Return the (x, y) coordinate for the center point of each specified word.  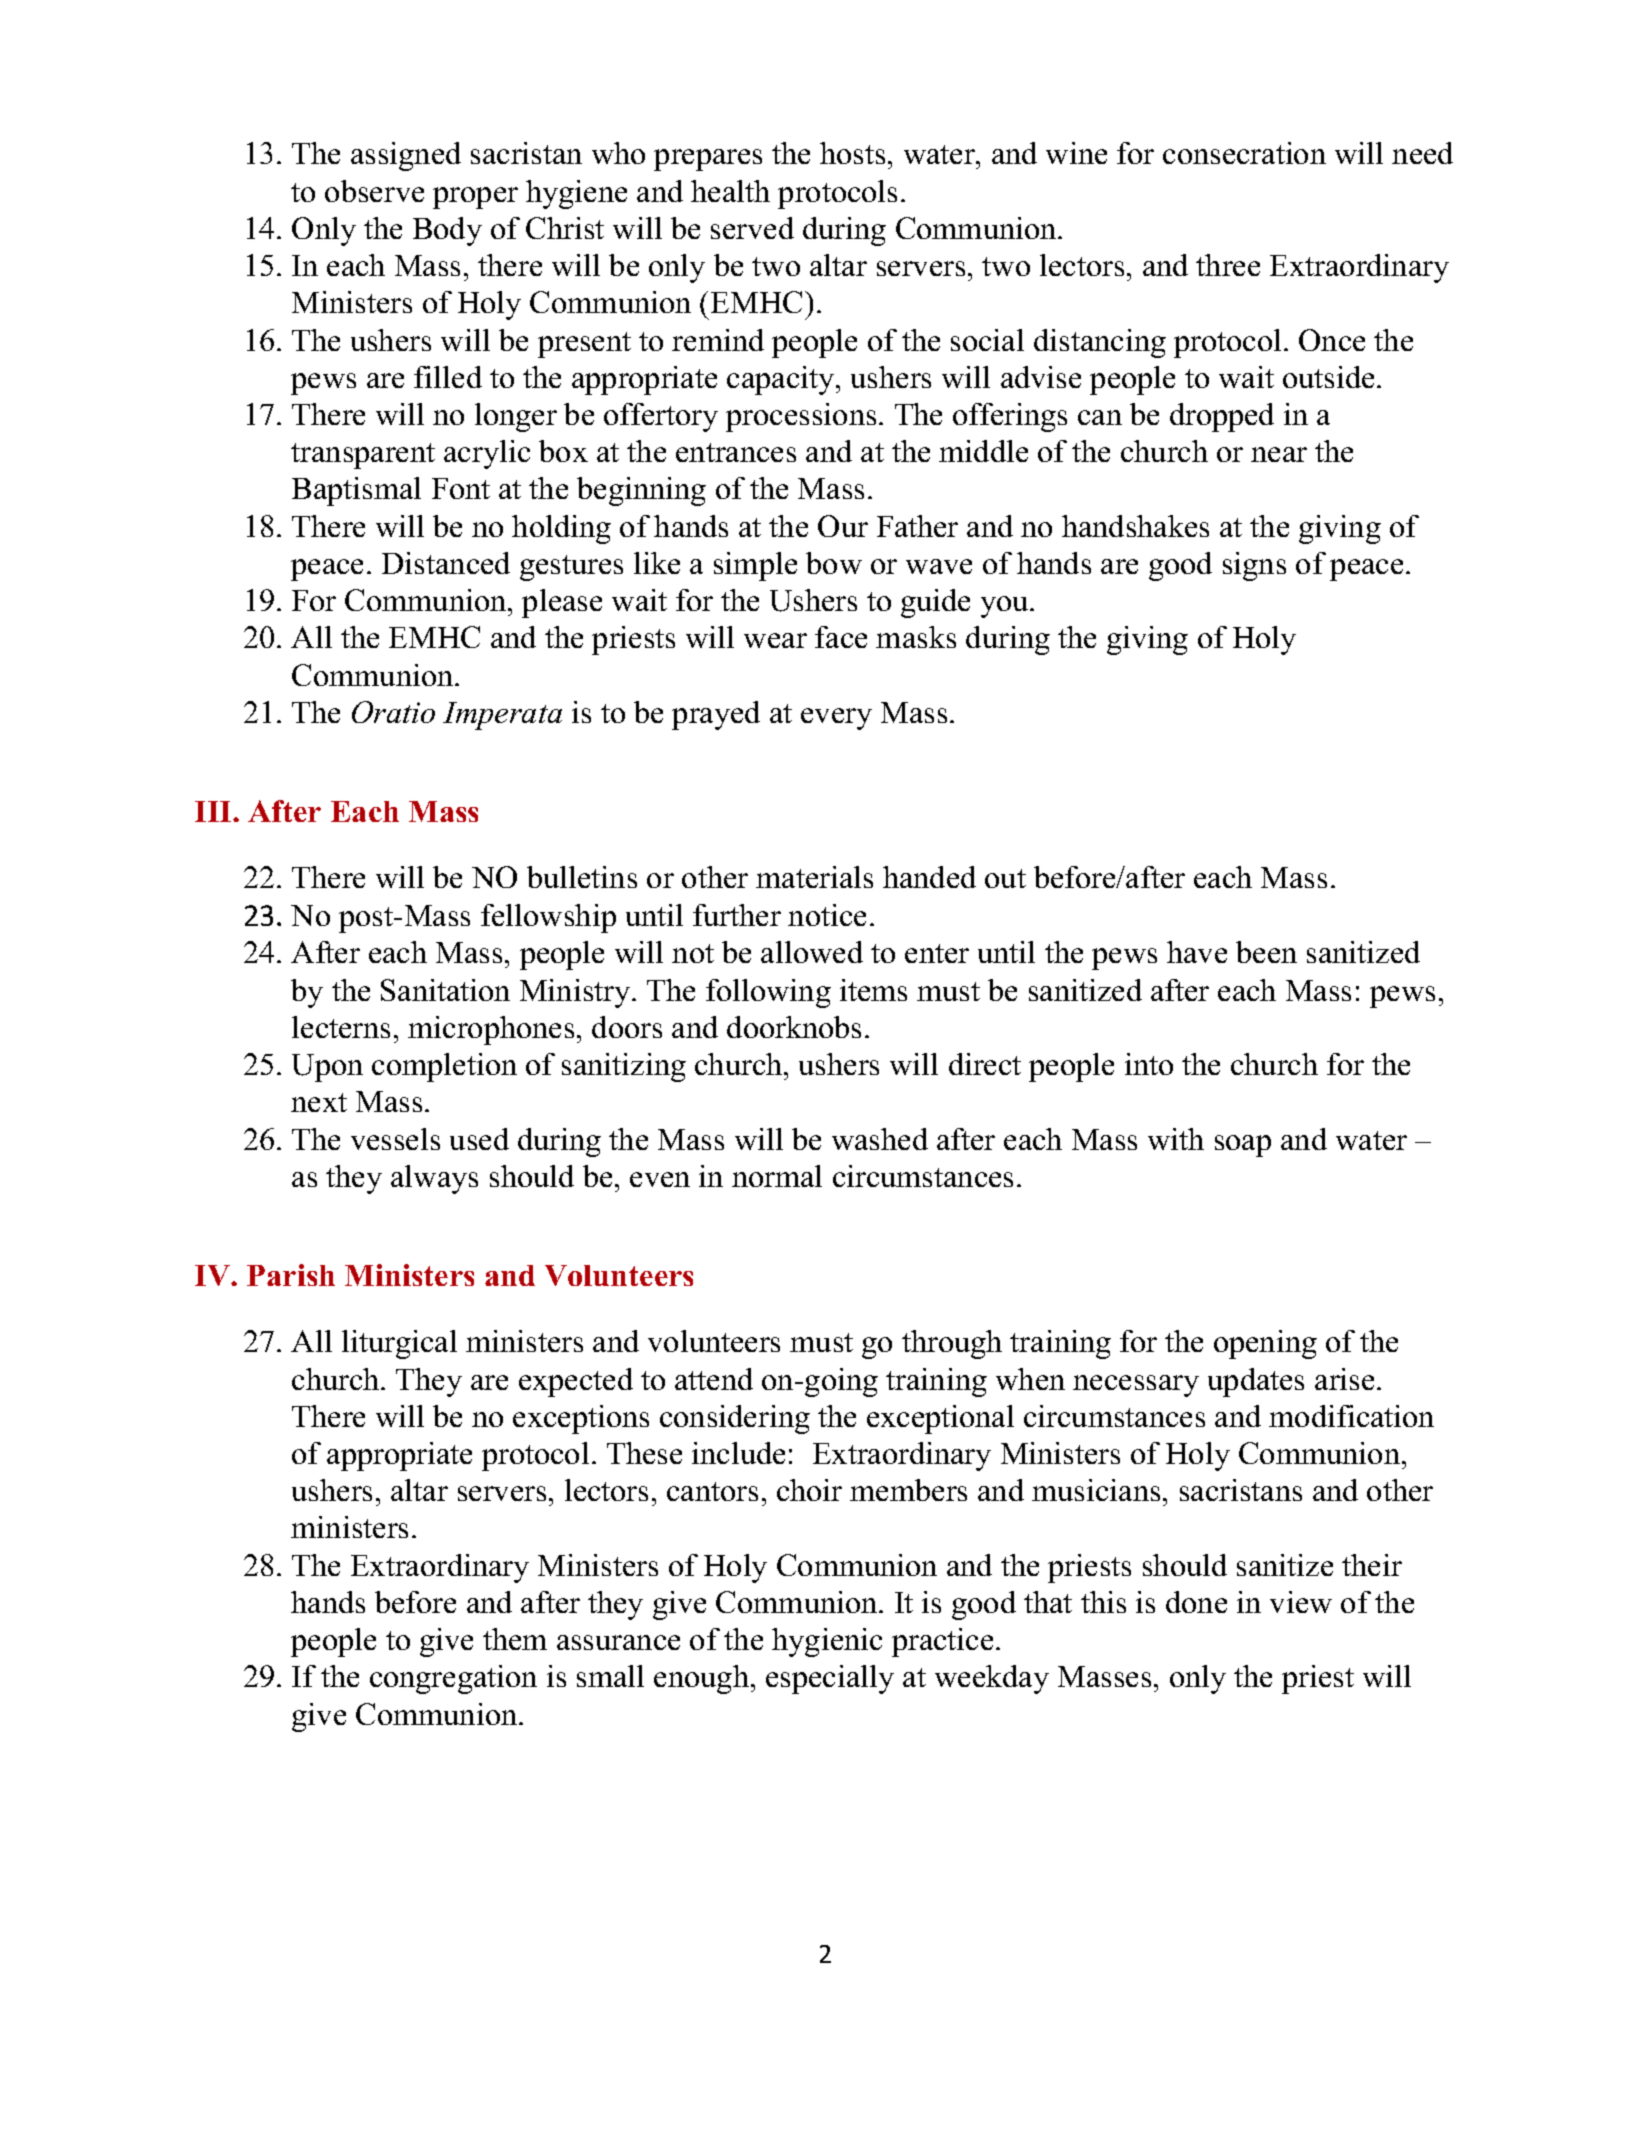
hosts (852, 153)
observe (374, 191)
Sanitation (445, 990)
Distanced (446, 563)
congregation (453, 1679)
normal (777, 1176)
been (1266, 952)
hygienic (827, 1642)
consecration (1244, 153)
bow (834, 563)
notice (827, 915)
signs (1254, 566)
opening (1265, 1344)
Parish (291, 1275)
